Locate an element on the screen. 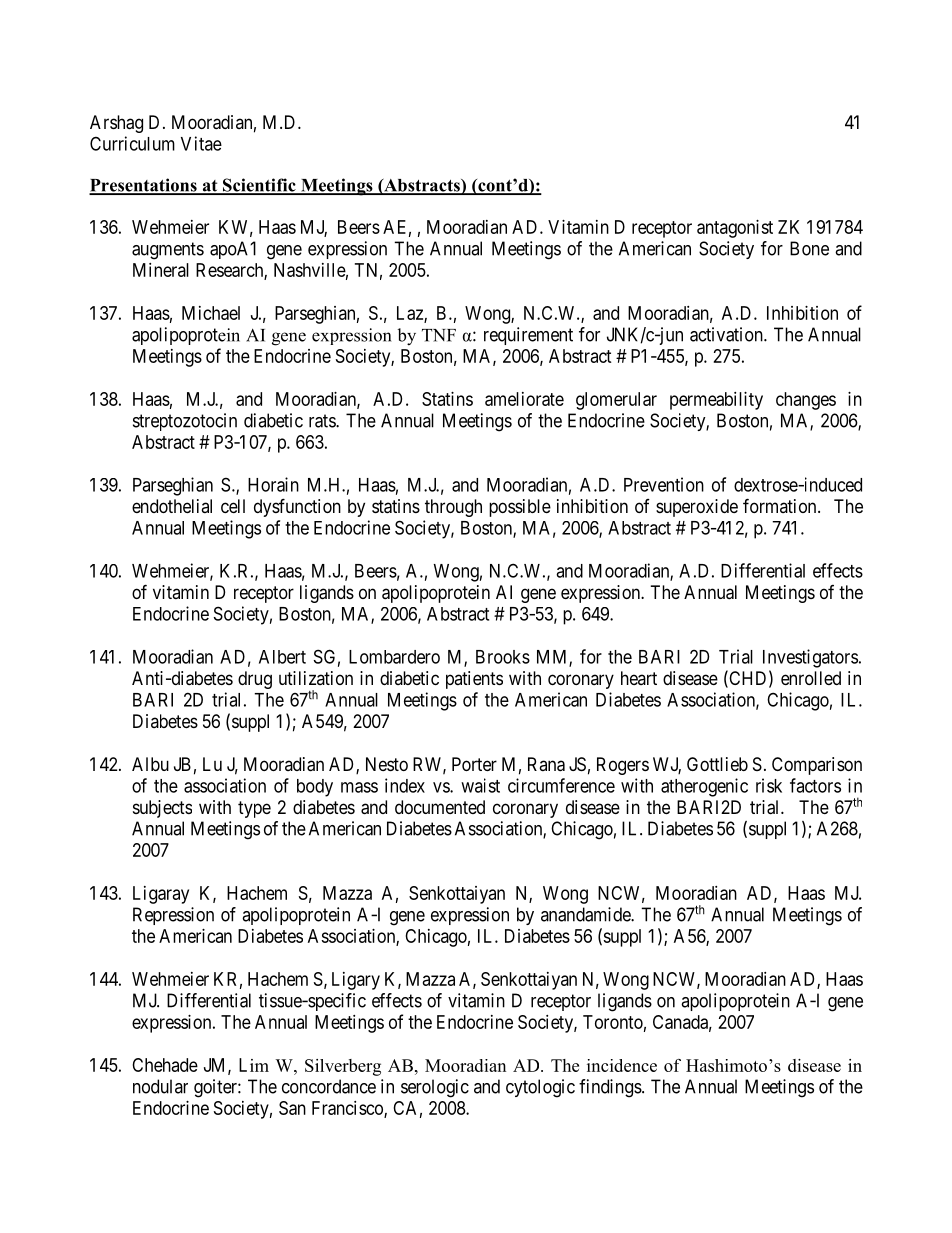  activation is located at coordinates (727, 334).
